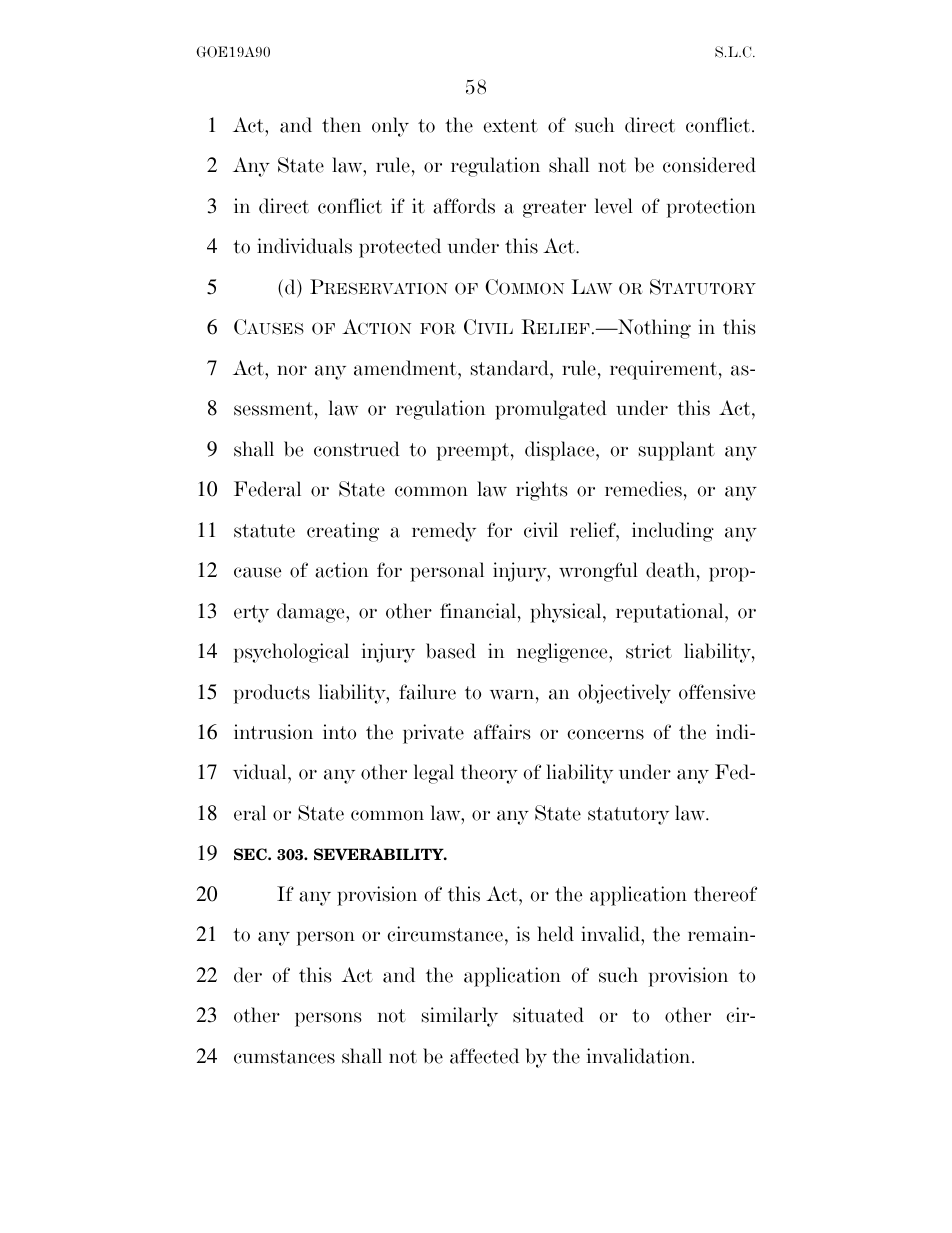  I want to click on damage, so click(312, 613).
